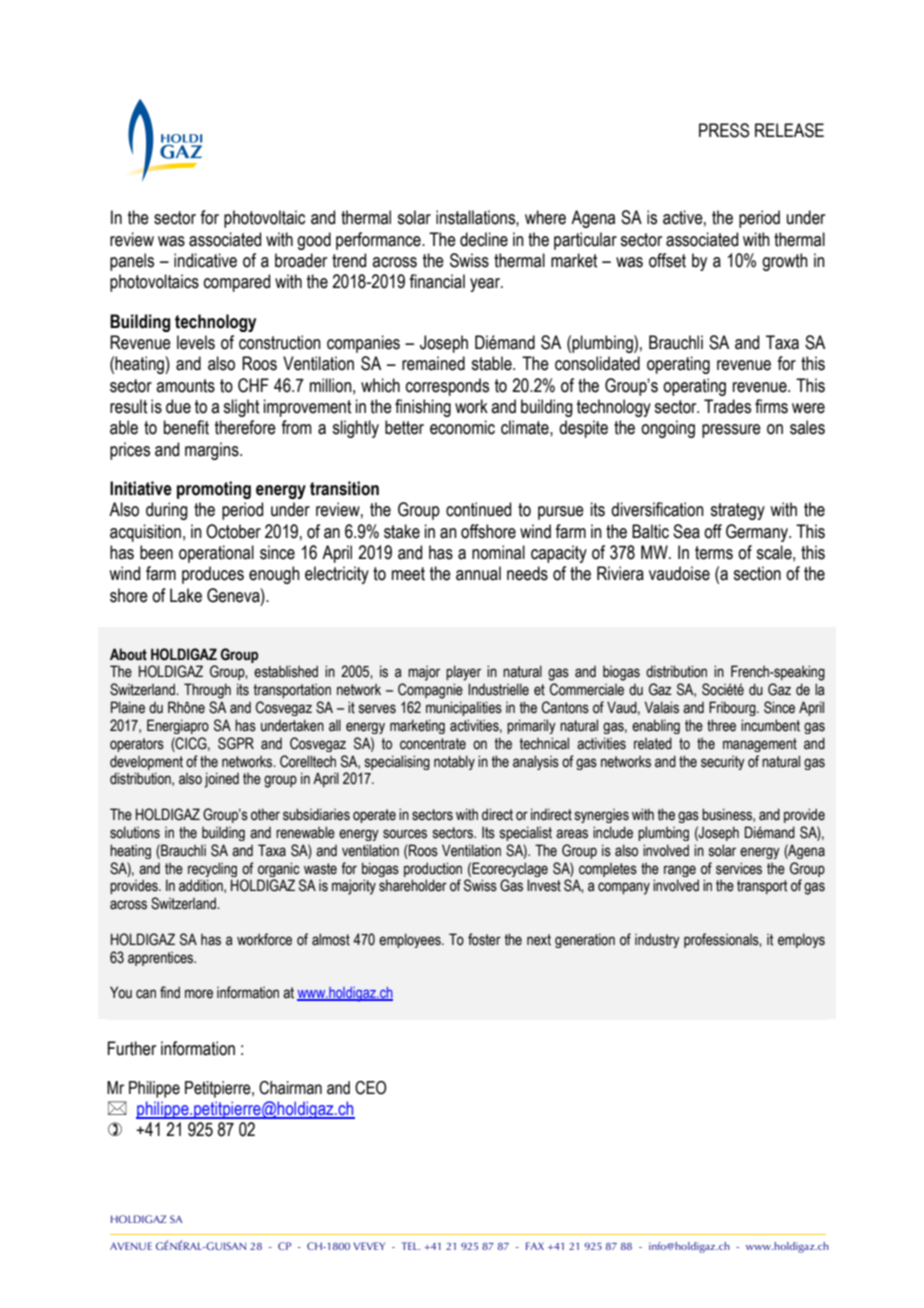 This document has height=1308, width=924. I want to click on RELEASE, so click(789, 130).
